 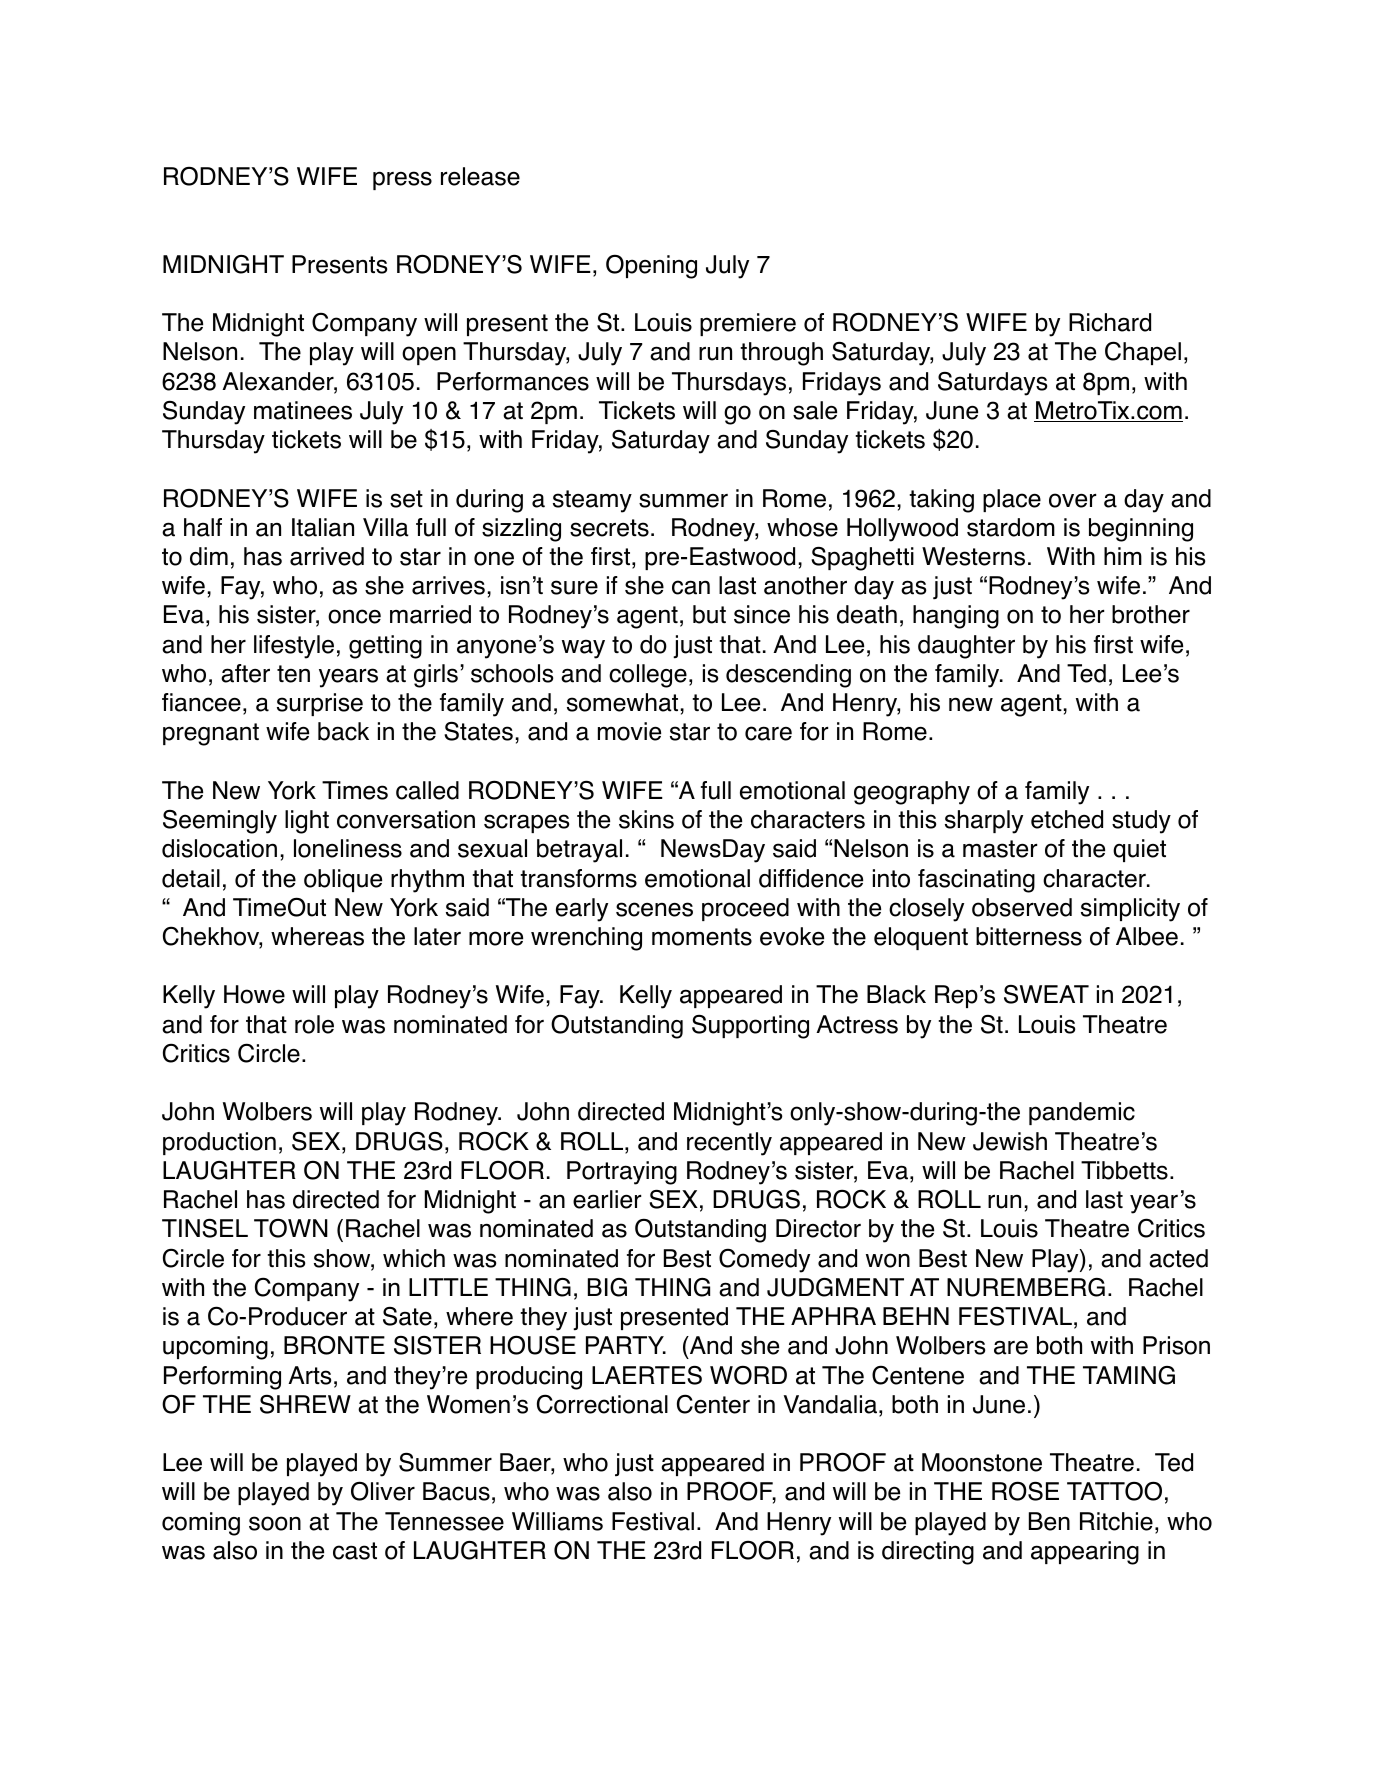 I want to click on Richard, so click(x=1110, y=322).
